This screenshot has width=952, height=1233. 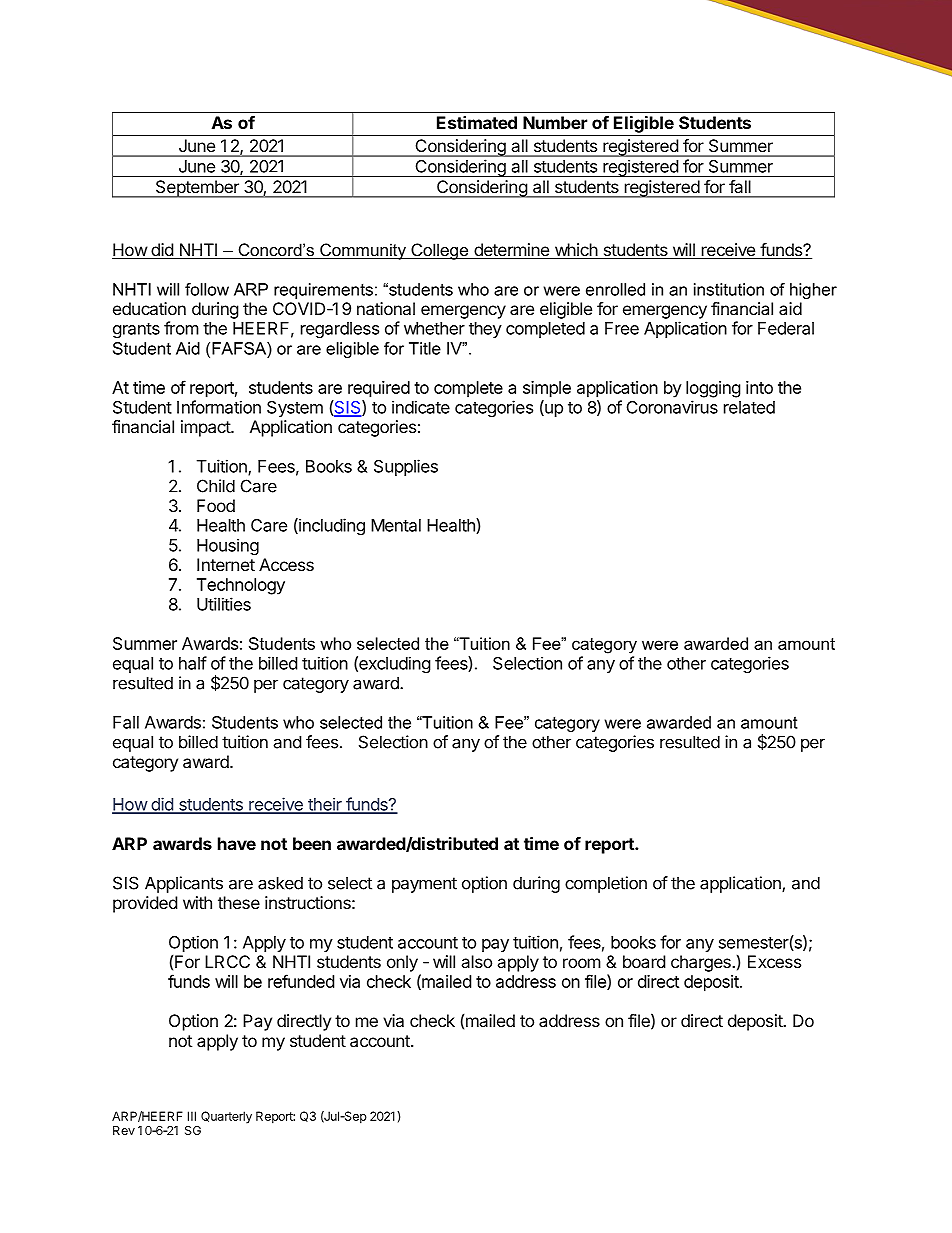 I want to click on charges, so click(x=702, y=963).
